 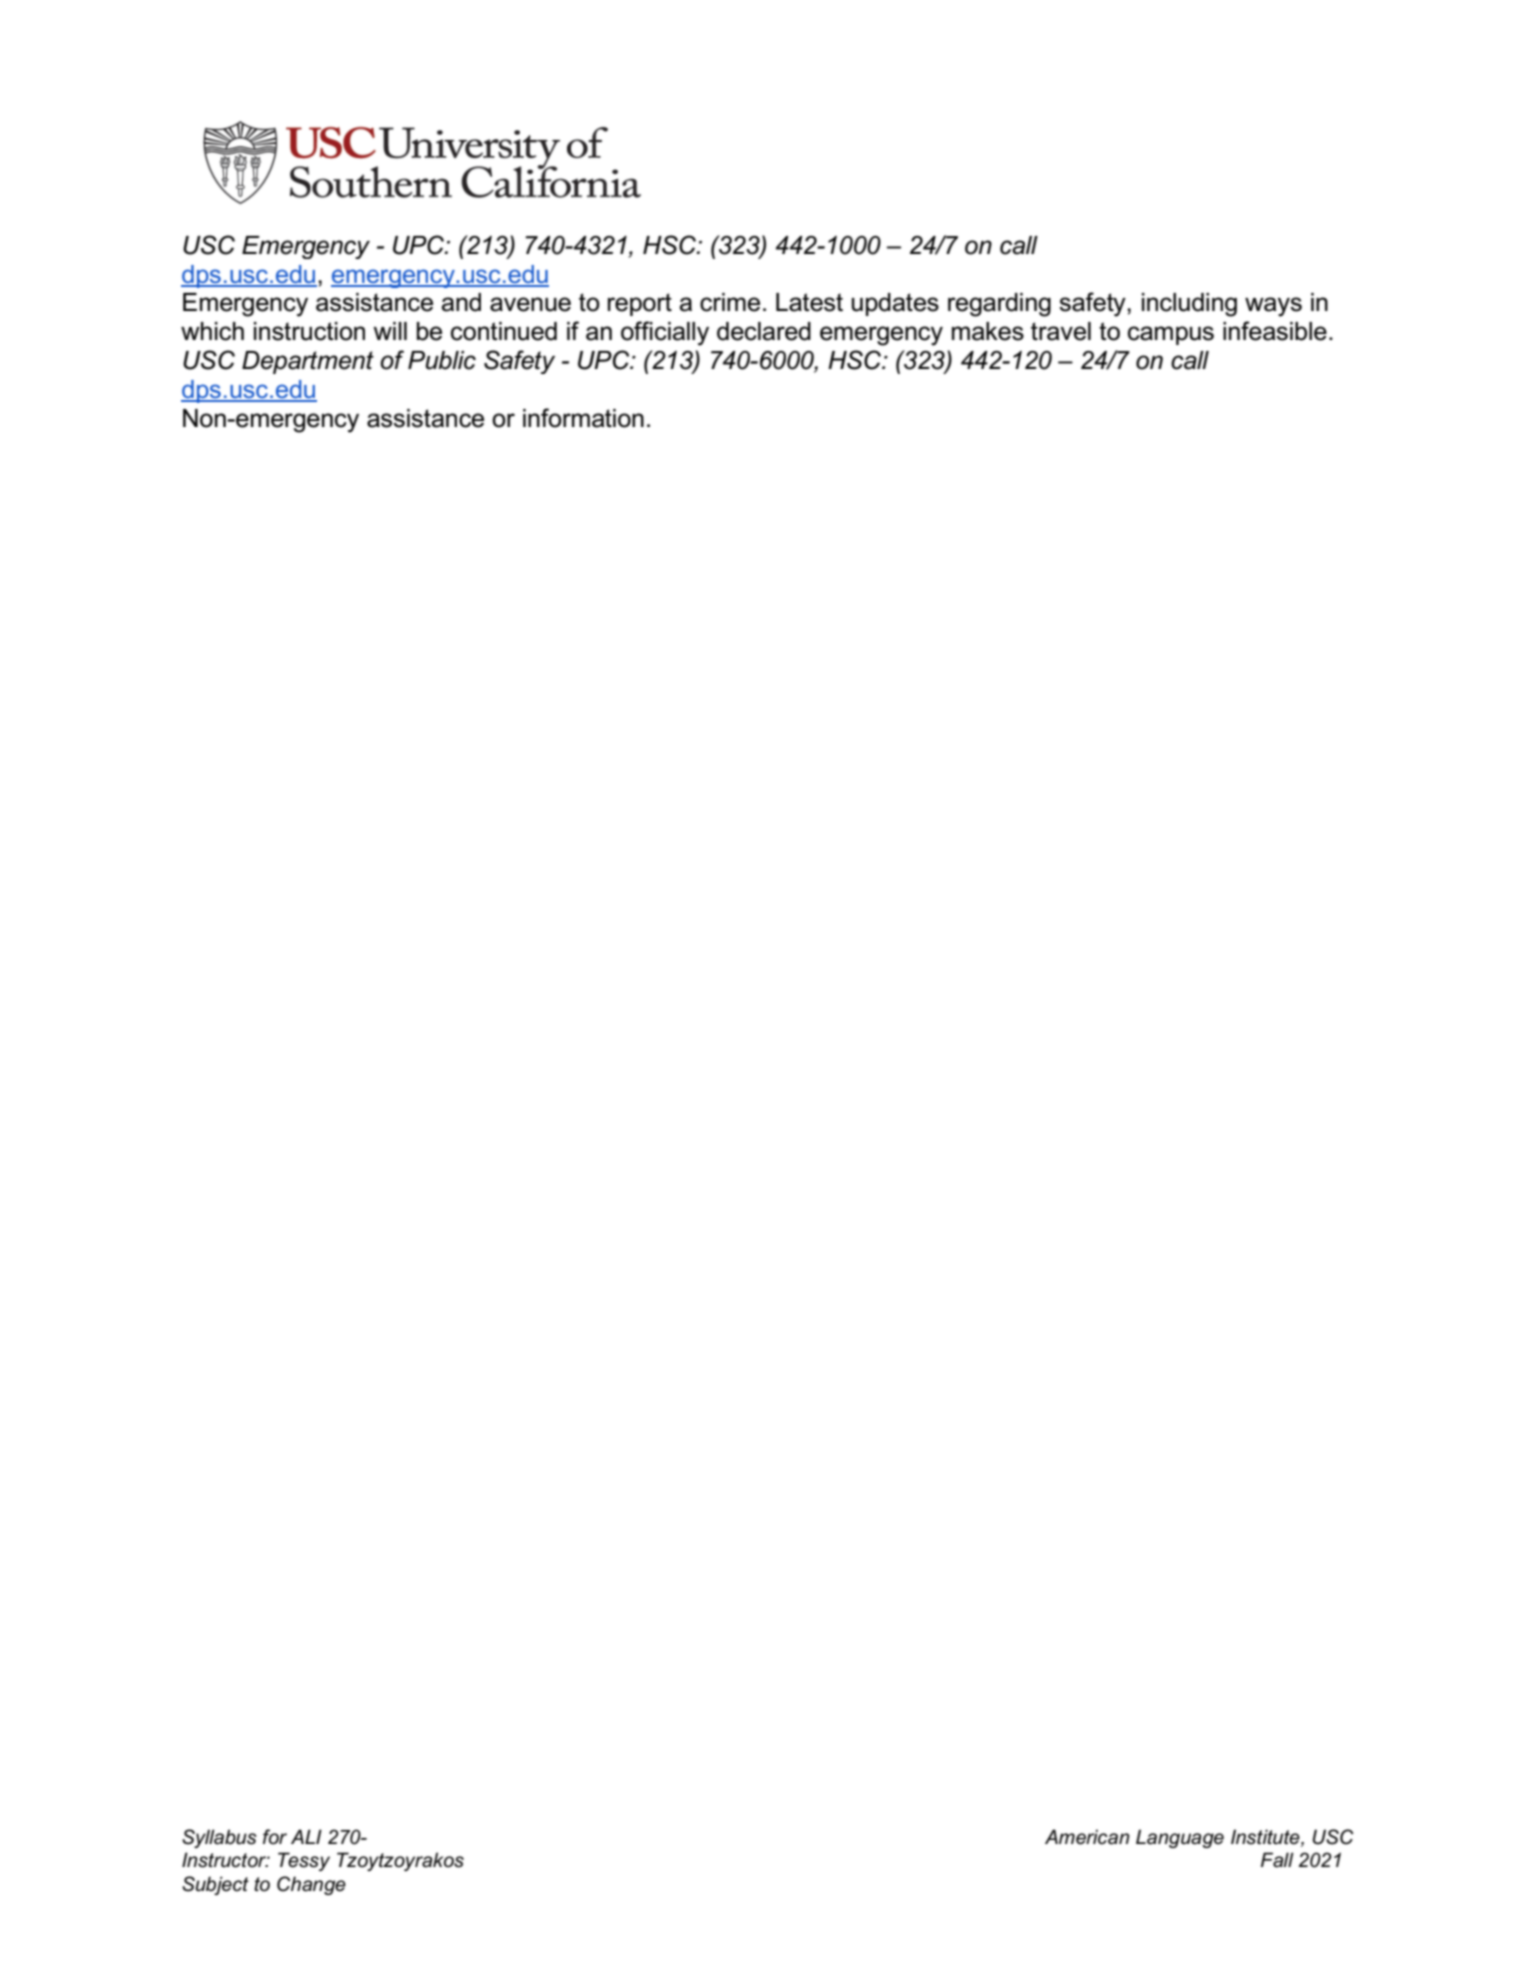 I want to click on Department, so click(x=308, y=362).
